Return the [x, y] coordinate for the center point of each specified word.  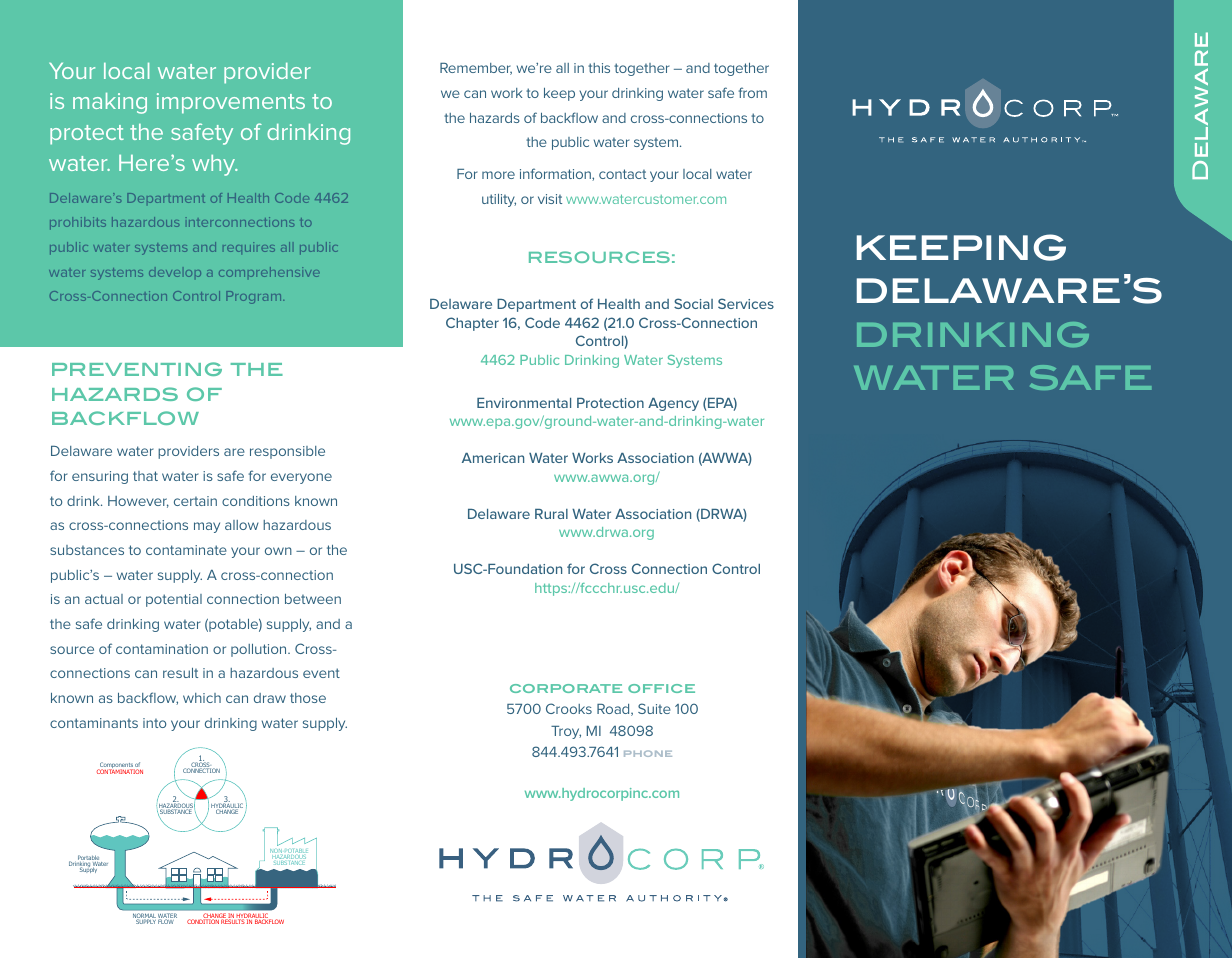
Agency [673, 404]
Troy [566, 732]
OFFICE [661, 688]
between [313, 599]
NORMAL [144, 917]
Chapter [472, 324]
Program [255, 297]
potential [174, 600]
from [752, 92]
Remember [476, 69]
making [110, 103]
